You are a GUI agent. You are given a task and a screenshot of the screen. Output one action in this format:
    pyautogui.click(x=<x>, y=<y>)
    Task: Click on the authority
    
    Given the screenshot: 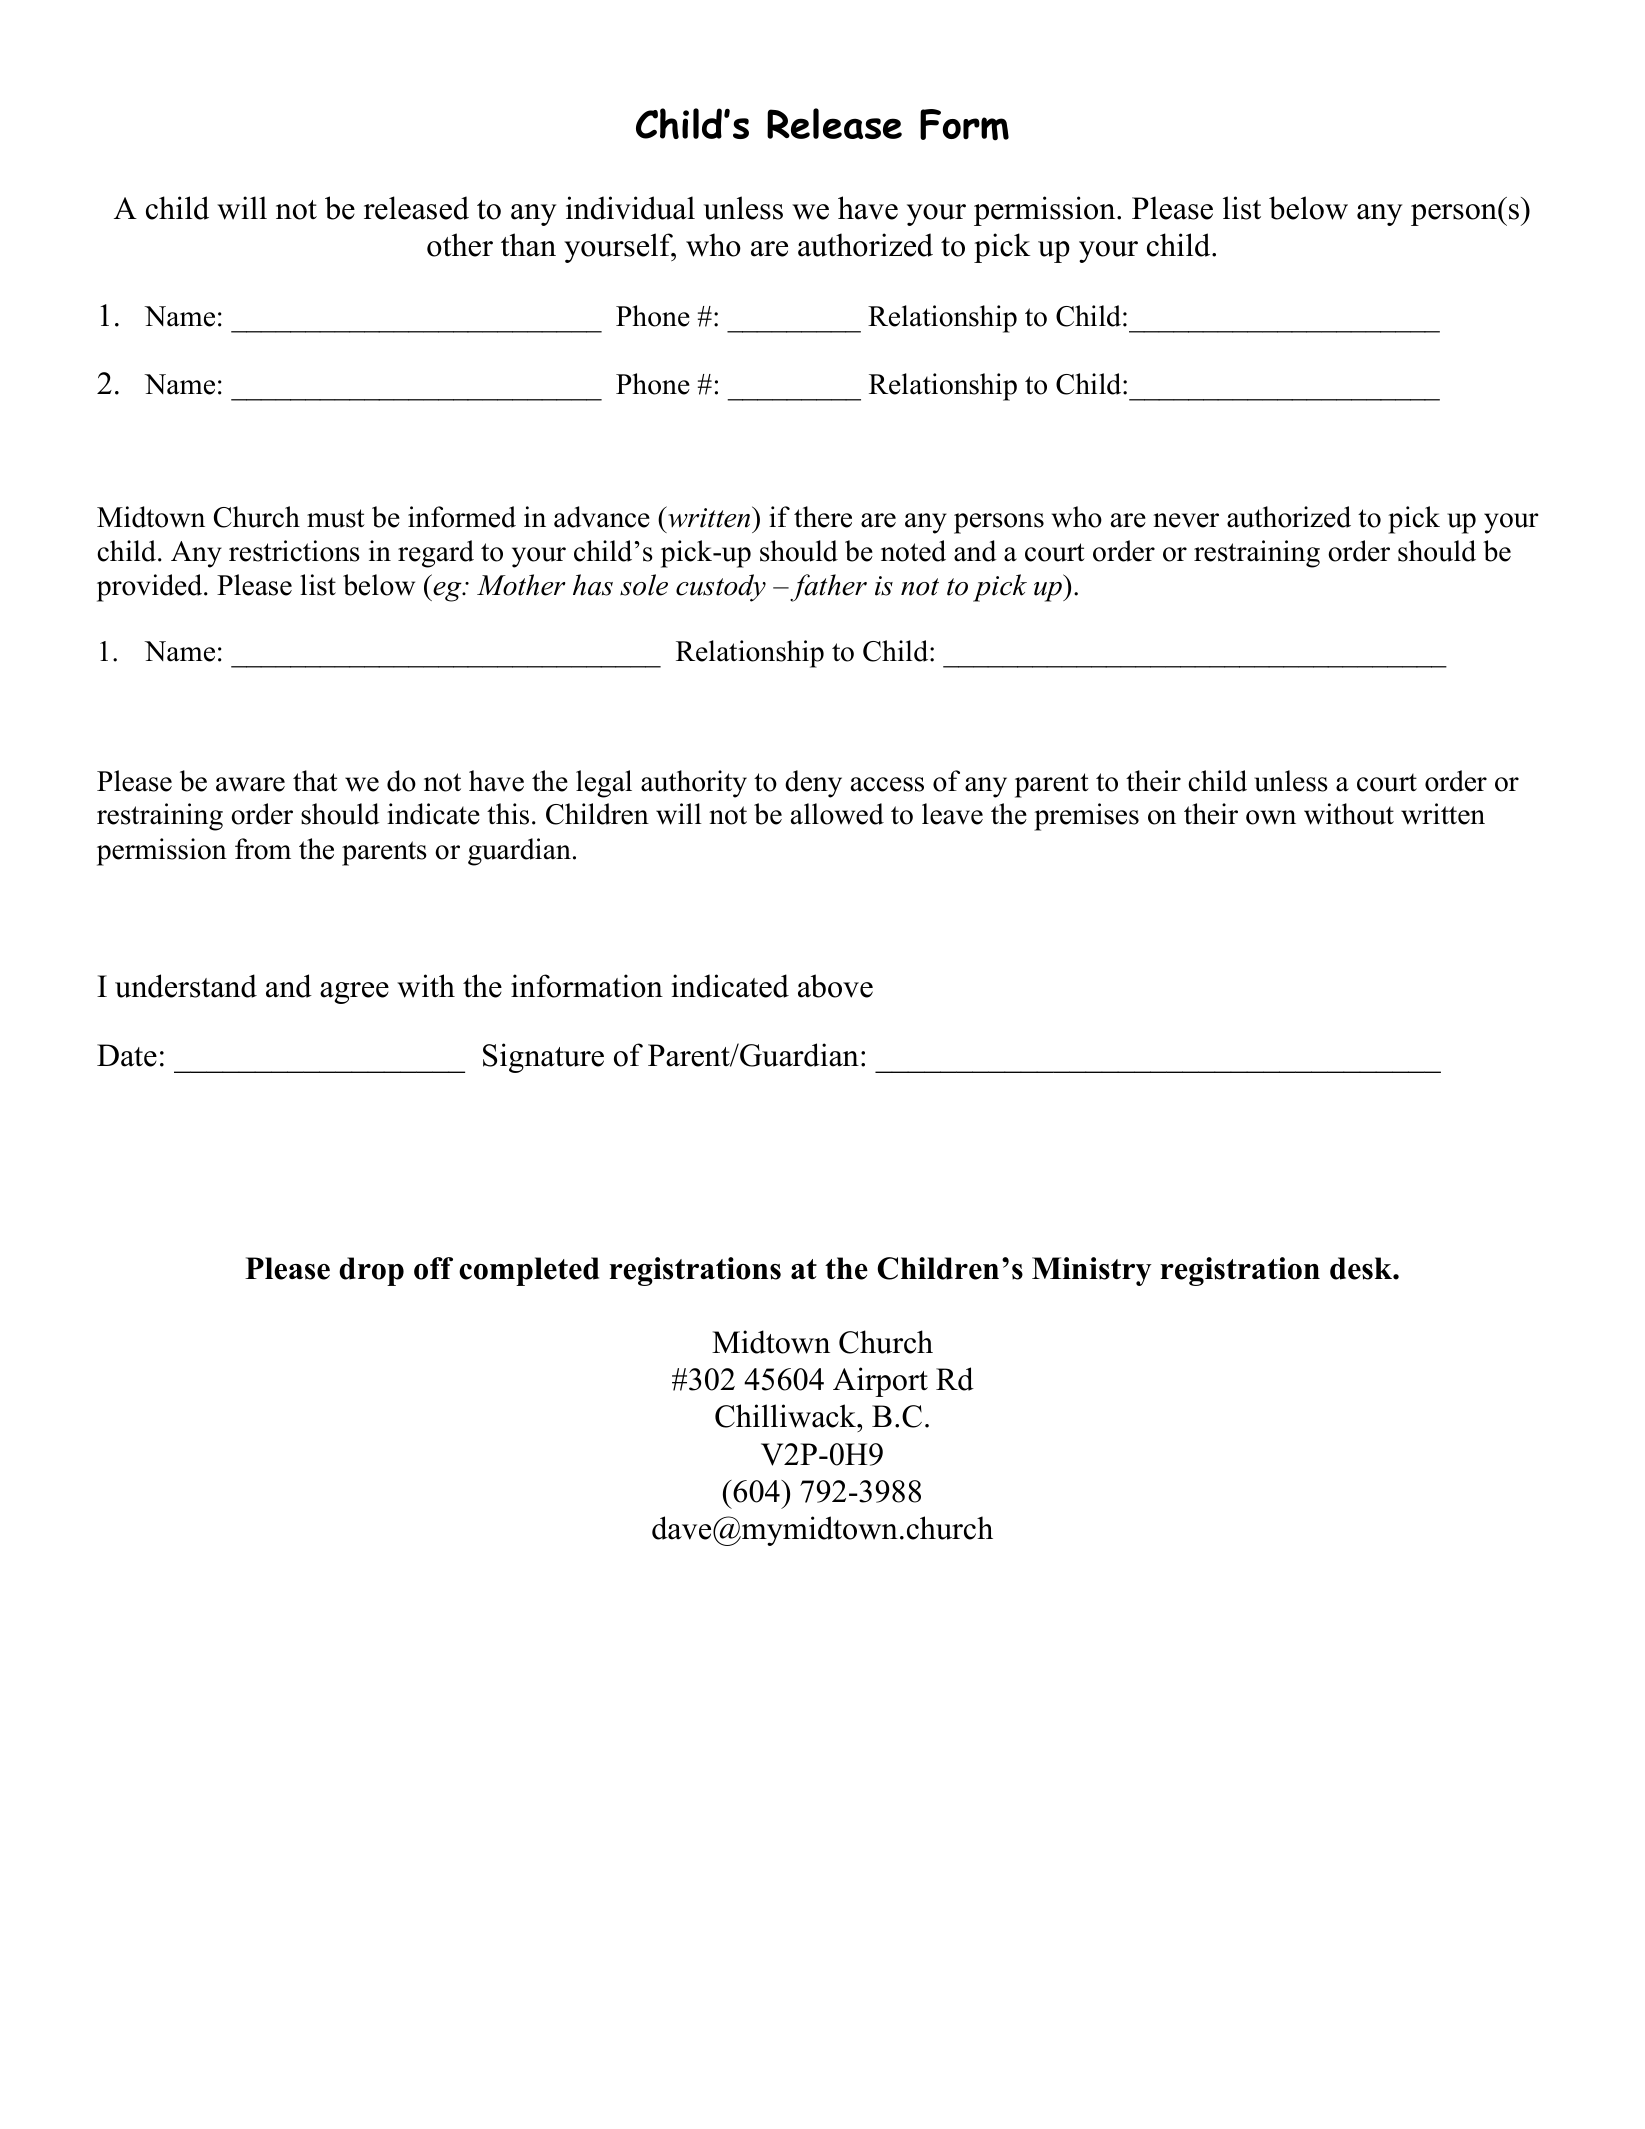 What is the action you would take?
    pyautogui.click(x=694, y=784)
